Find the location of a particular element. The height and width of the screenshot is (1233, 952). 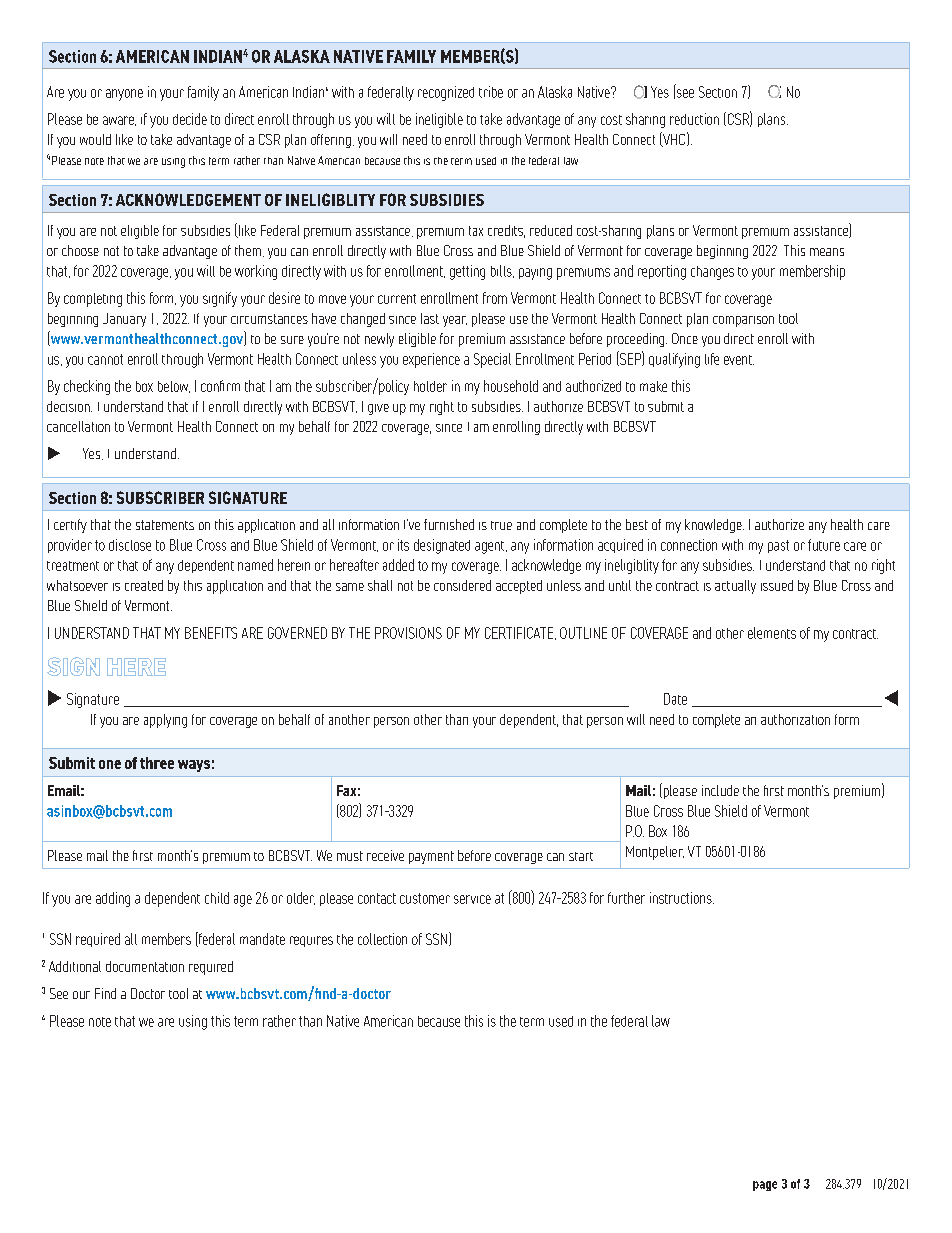

PROVISIONS is located at coordinates (408, 633).
